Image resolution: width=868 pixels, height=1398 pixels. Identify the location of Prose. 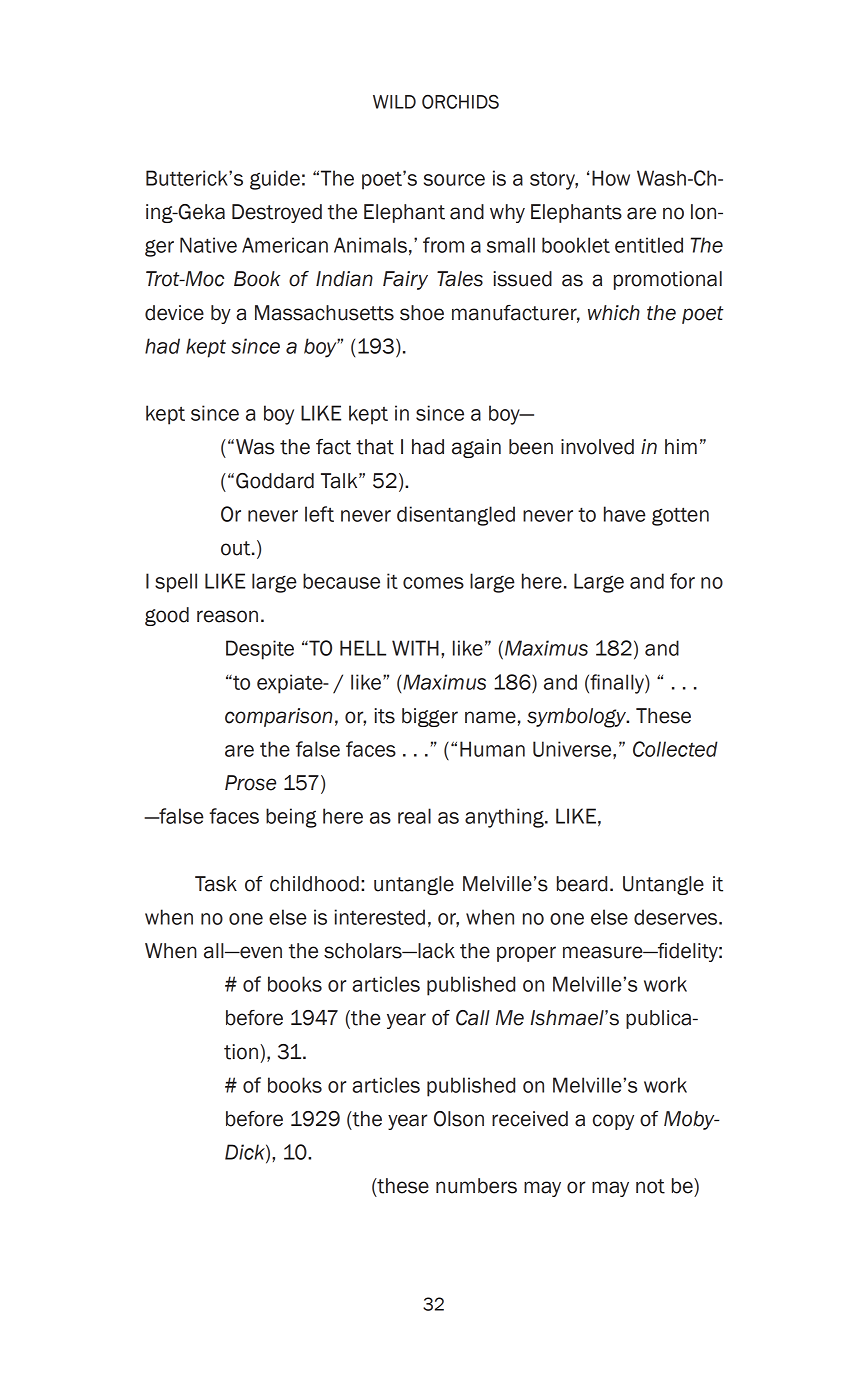
(250, 783).
